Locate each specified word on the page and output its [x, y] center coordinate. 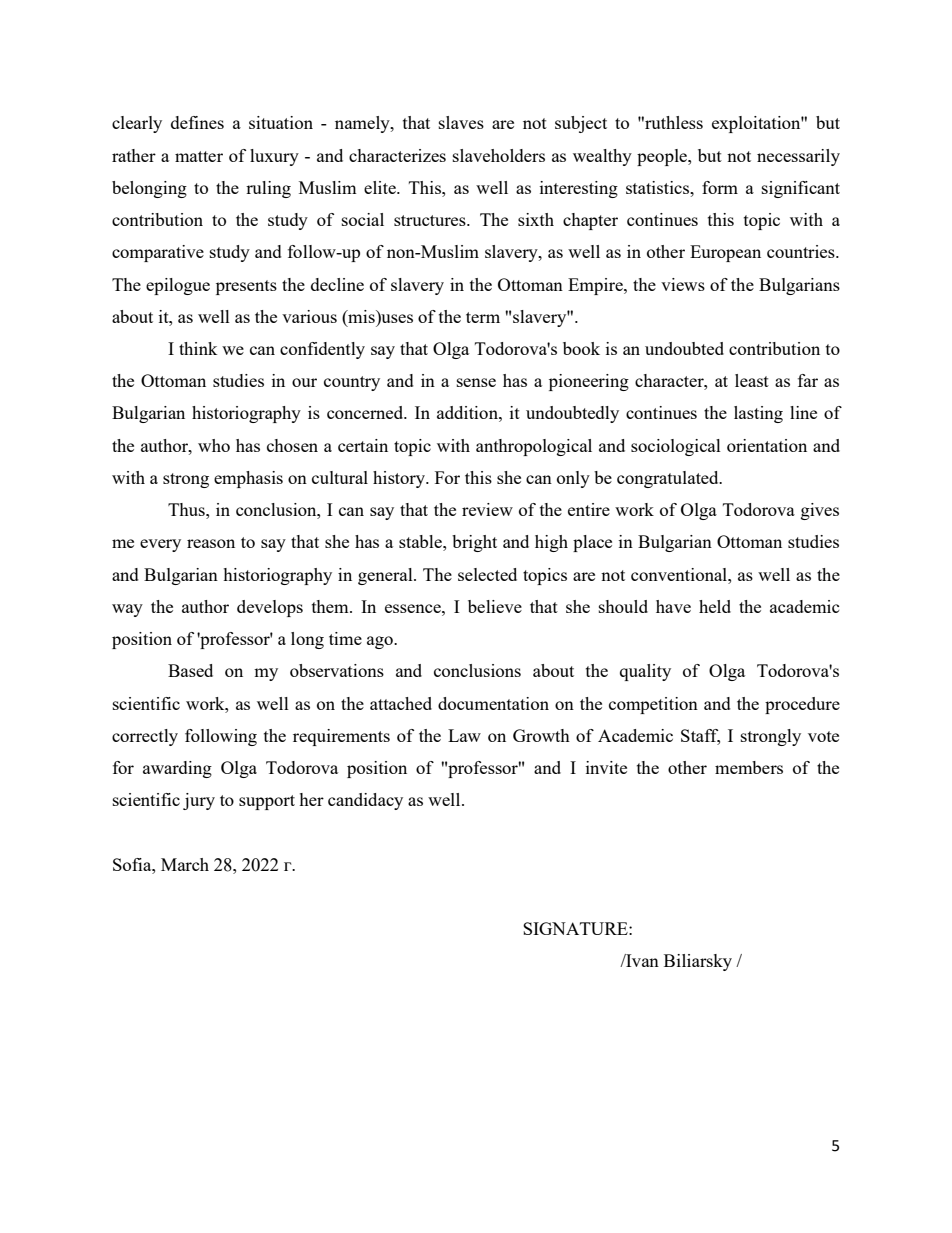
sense [476, 382]
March [185, 864]
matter [199, 156]
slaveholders [499, 155]
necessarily [798, 157]
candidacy [365, 801]
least [752, 380]
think [198, 348]
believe [495, 606]
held [715, 606]
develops [270, 608]
